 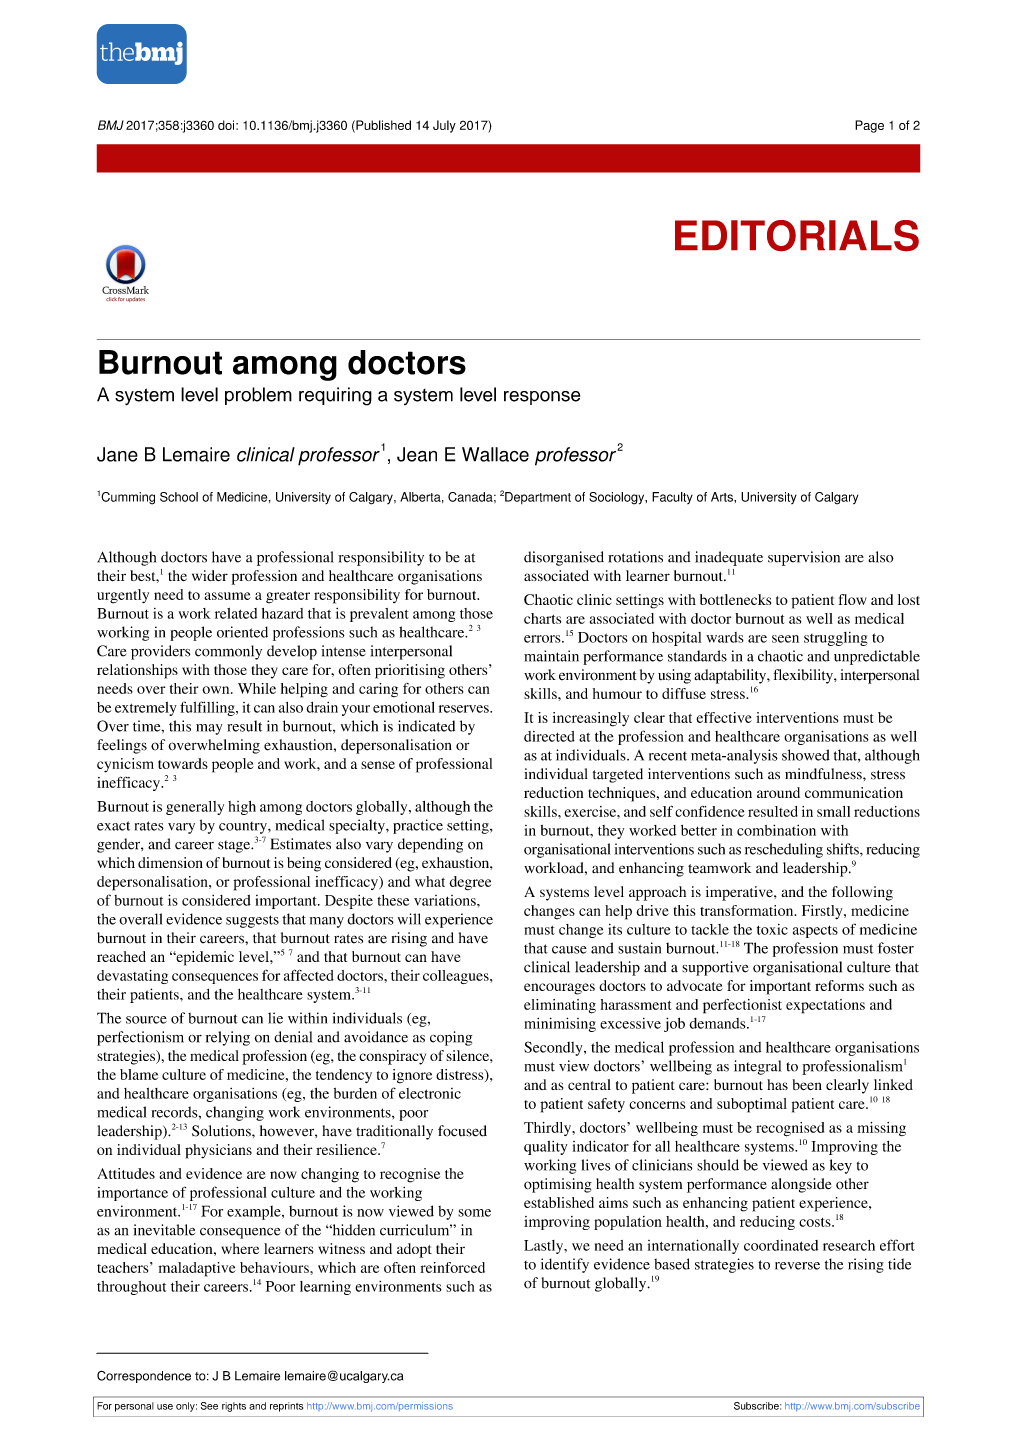 What do you see at coordinates (564, 558) in the document?
I see `disorganised` at bounding box center [564, 558].
